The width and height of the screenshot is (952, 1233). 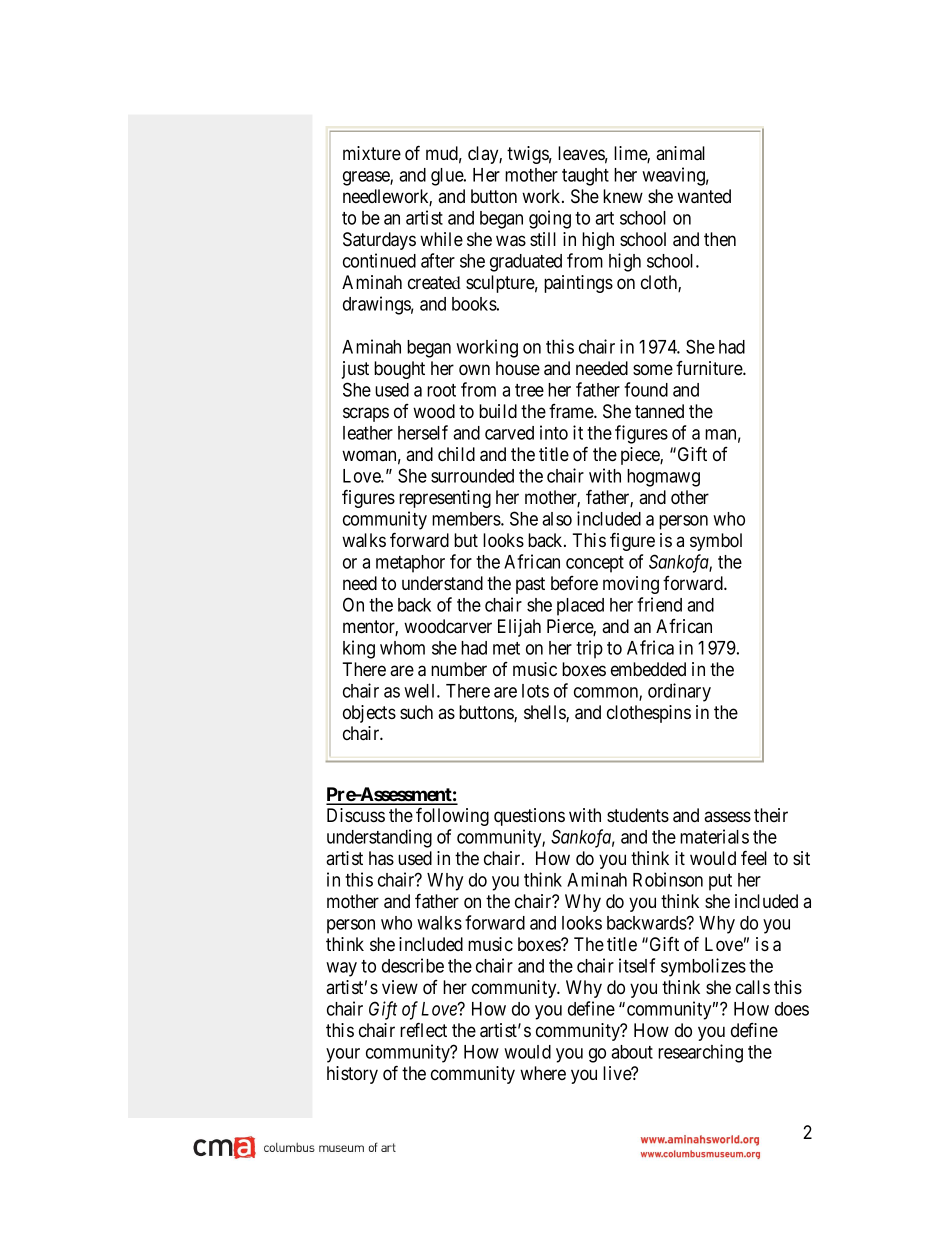 What do you see at coordinates (423, 432) in the screenshot?
I see `herself` at bounding box center [423, 432].
